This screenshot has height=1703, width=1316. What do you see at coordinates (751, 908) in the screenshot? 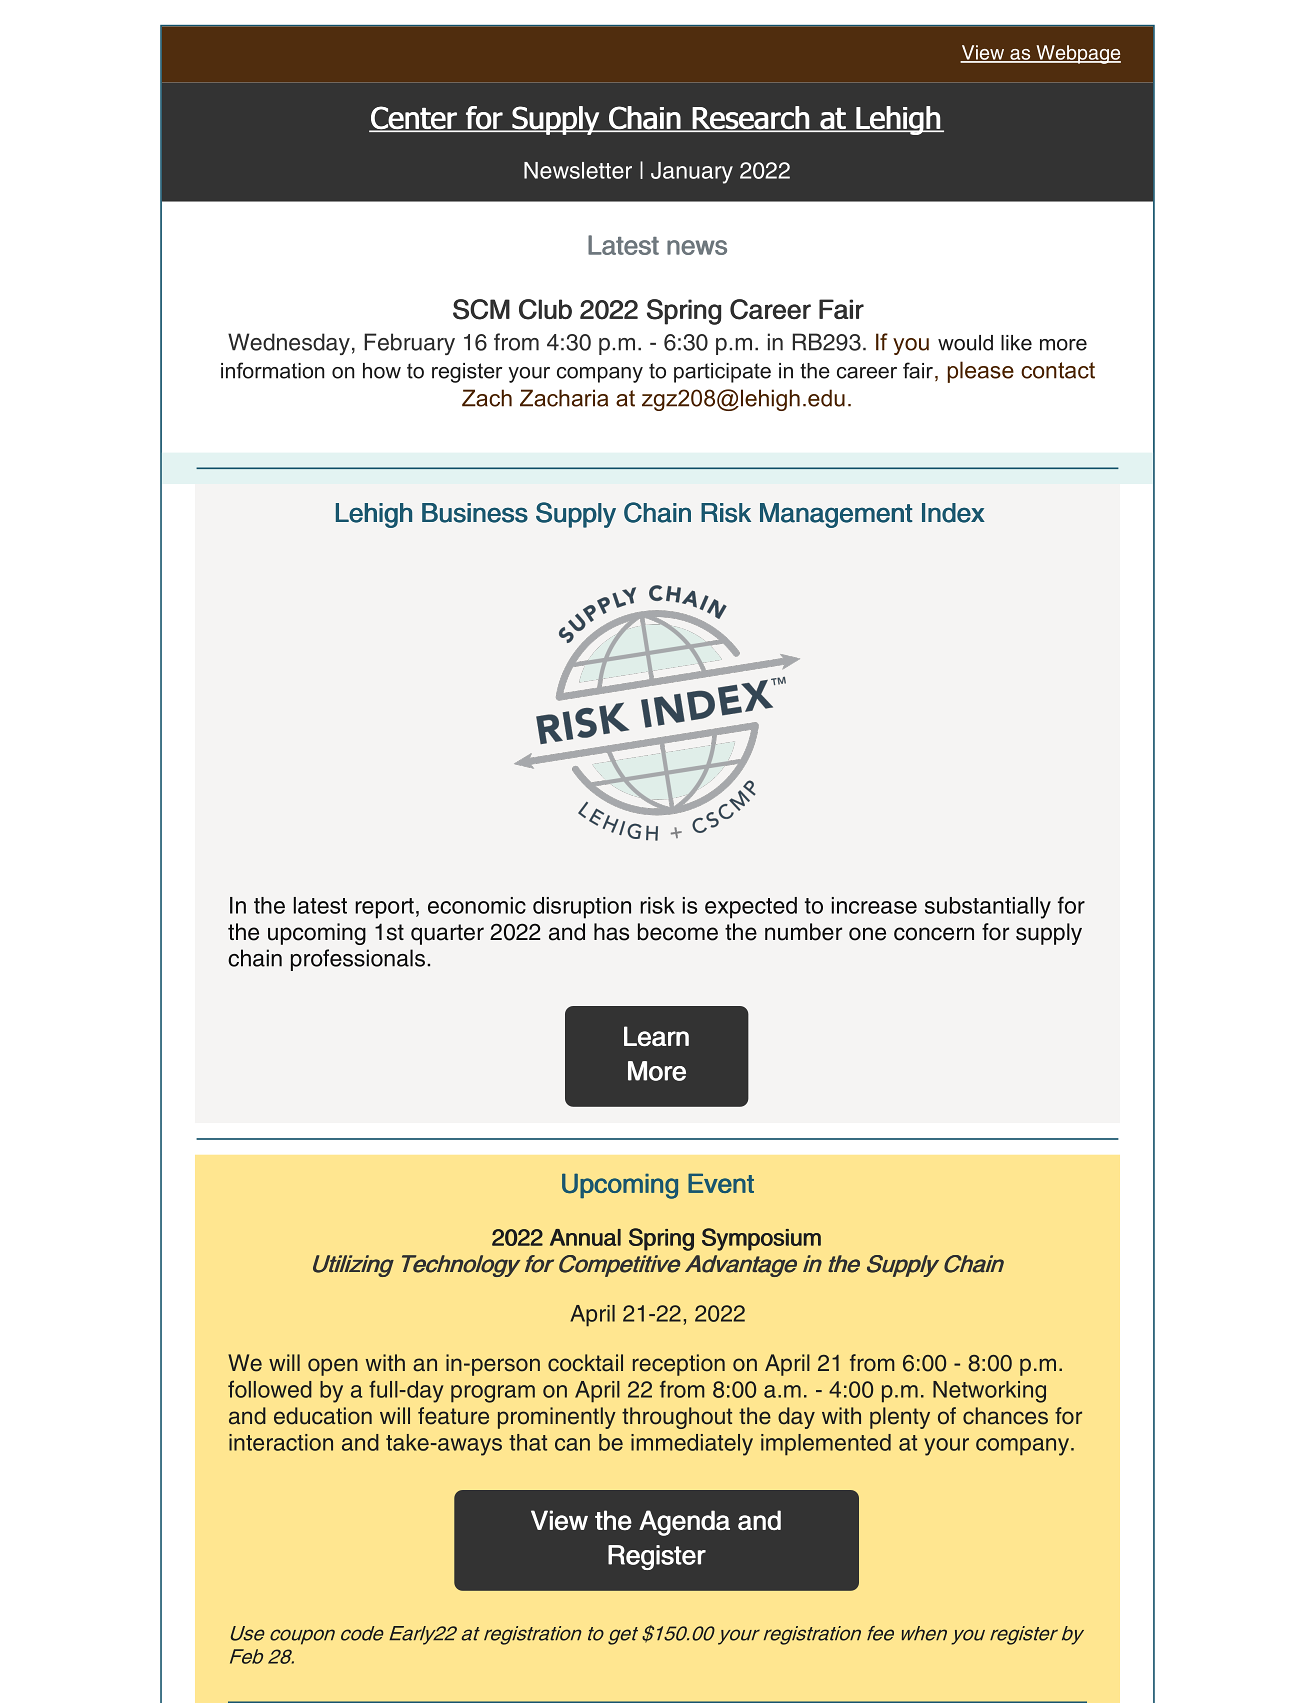
I see `expected` at bounding box center [751, 908].
